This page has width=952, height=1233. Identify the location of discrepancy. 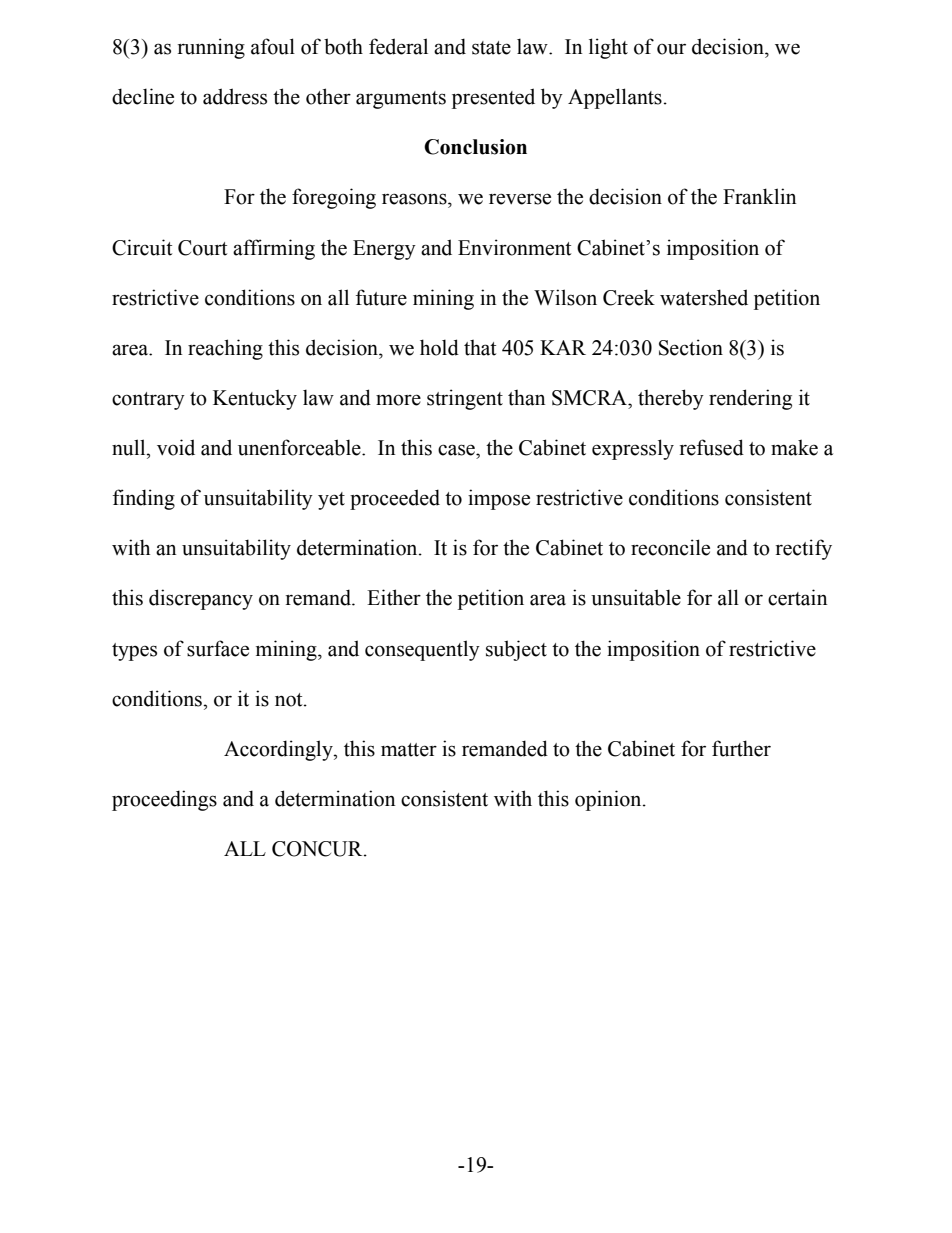
(201, 599).
